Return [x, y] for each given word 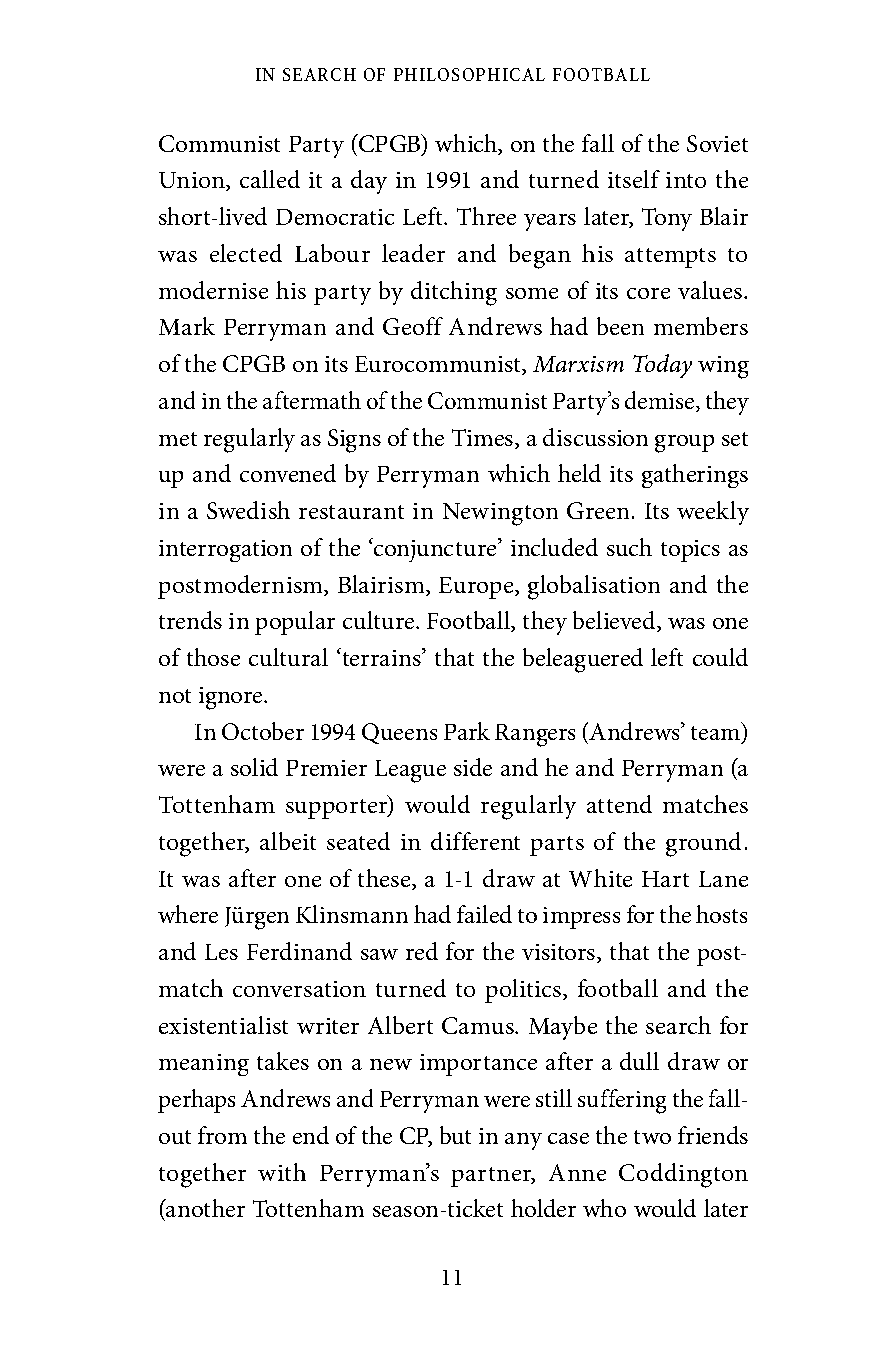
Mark [187, 326]
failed [484, 914]
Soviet [717, 143]
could [720, 657]
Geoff [413, 326]
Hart [665, 879]
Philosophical [469, 74]
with [282, 1172]
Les [221, 952]
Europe [477, 588]
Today [662, 366]
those [213, 657]
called [270, 179]
